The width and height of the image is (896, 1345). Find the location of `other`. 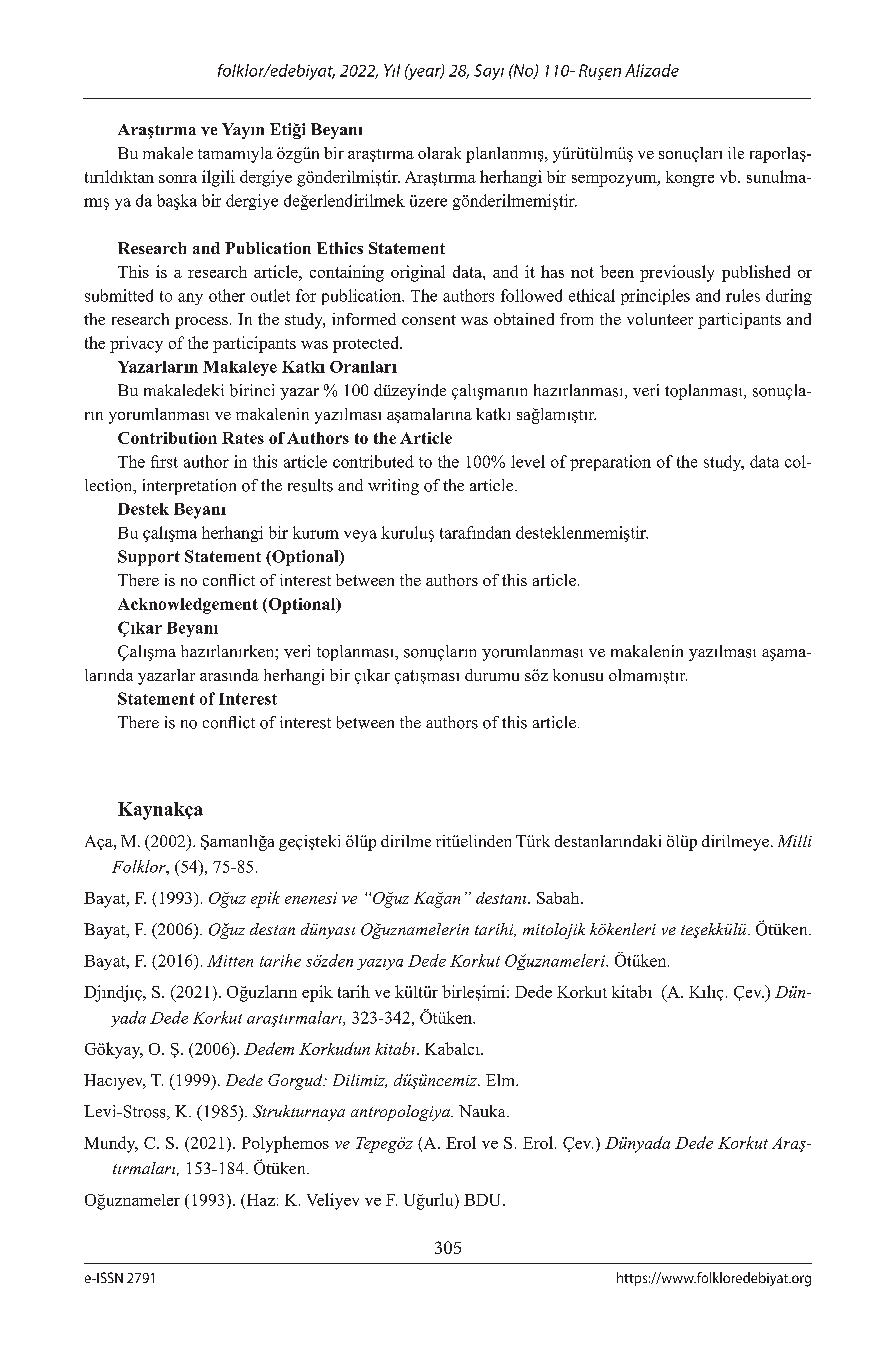

other is located at coordinates (227, 295).
